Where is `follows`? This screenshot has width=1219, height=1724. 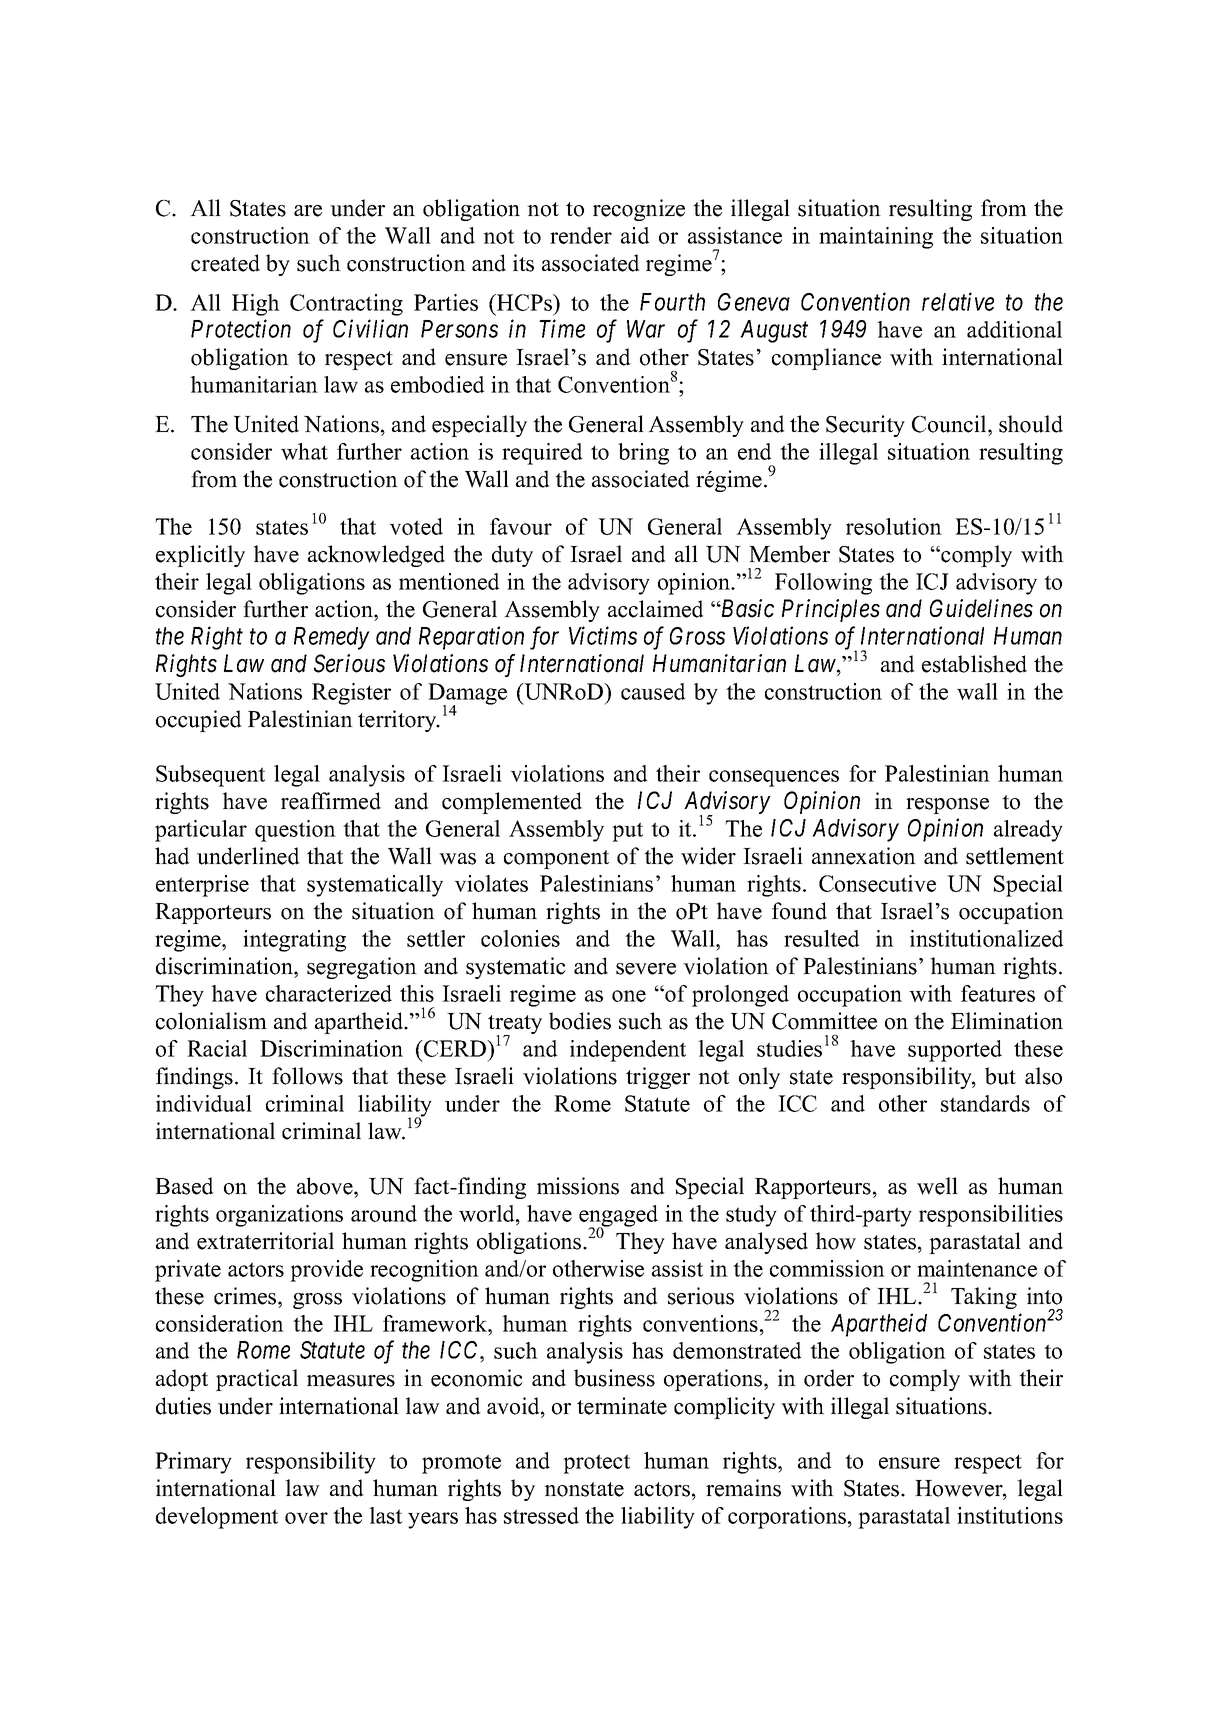
follows is located at coordinates (307, 1076).
